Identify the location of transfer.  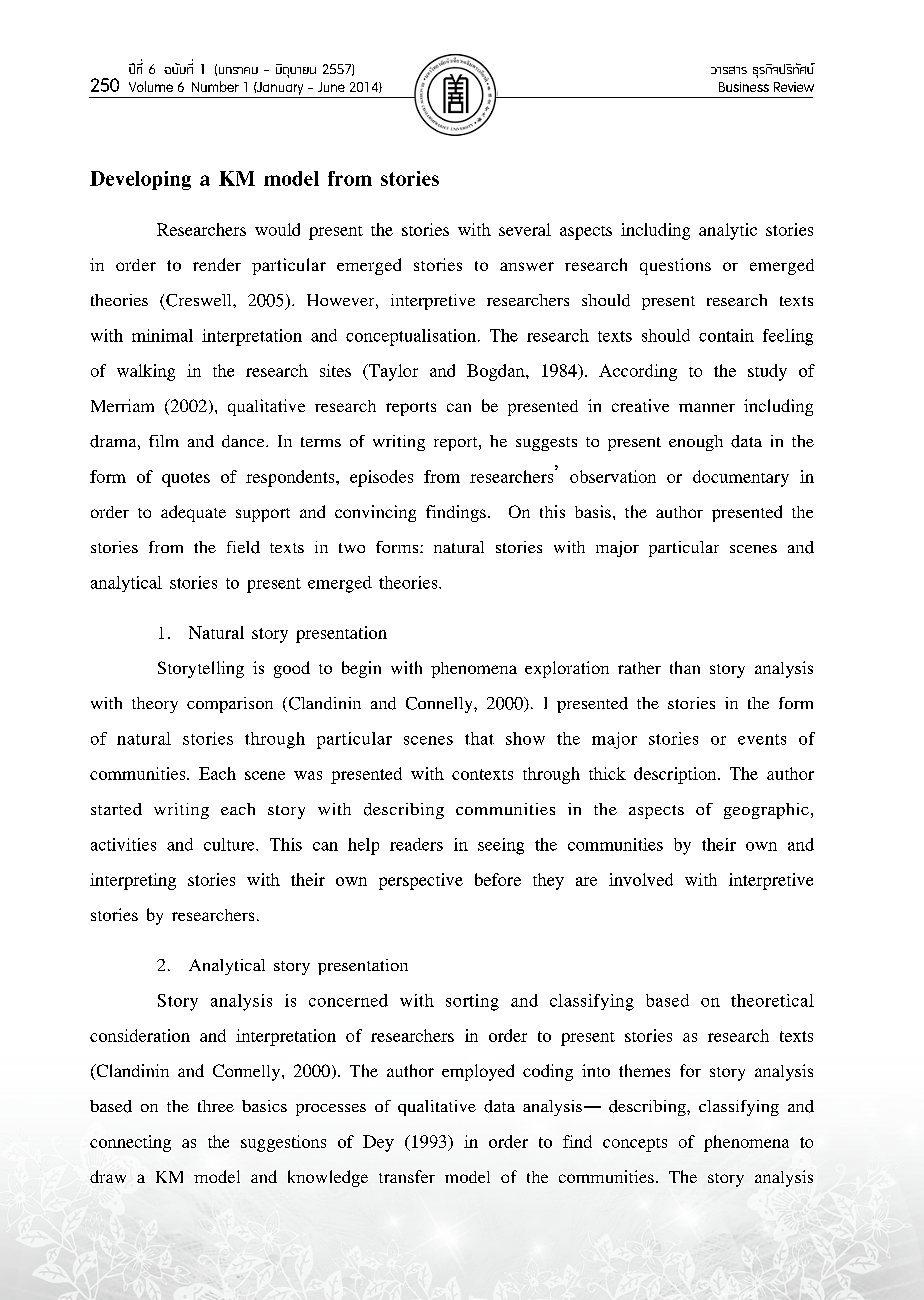
(407, 1176).
